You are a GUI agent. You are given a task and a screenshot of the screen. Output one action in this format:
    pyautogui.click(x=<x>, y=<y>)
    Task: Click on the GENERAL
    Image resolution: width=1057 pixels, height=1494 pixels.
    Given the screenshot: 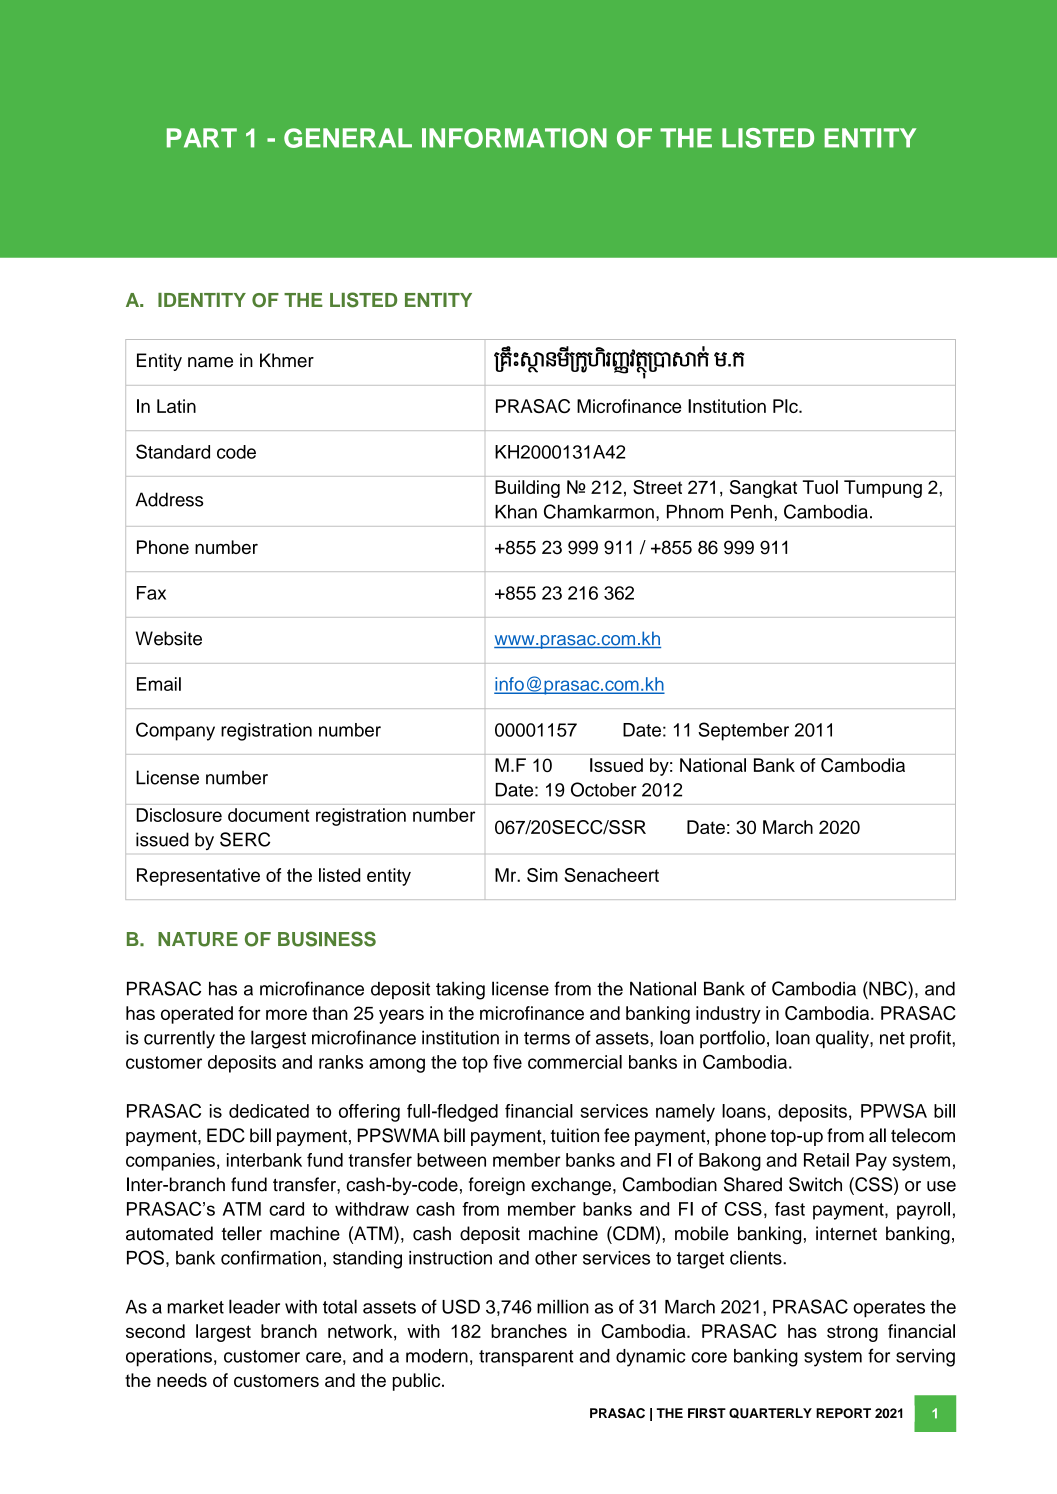 What is the action you would take?
    pyautogui.click(x=348, y=138)
